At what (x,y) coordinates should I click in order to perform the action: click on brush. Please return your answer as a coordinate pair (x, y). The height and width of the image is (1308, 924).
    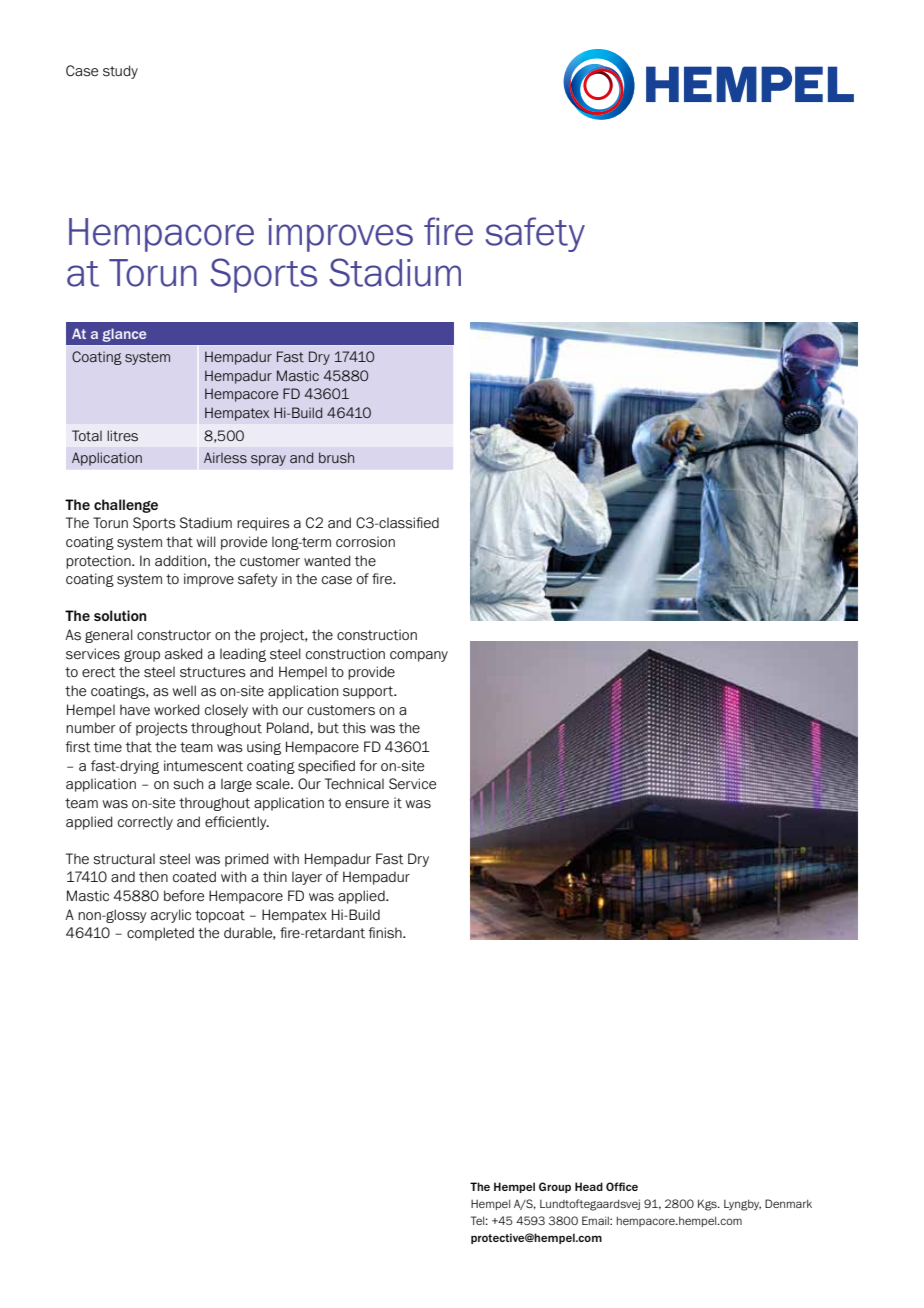
    Looking at the image, I should click on (336, 458).
